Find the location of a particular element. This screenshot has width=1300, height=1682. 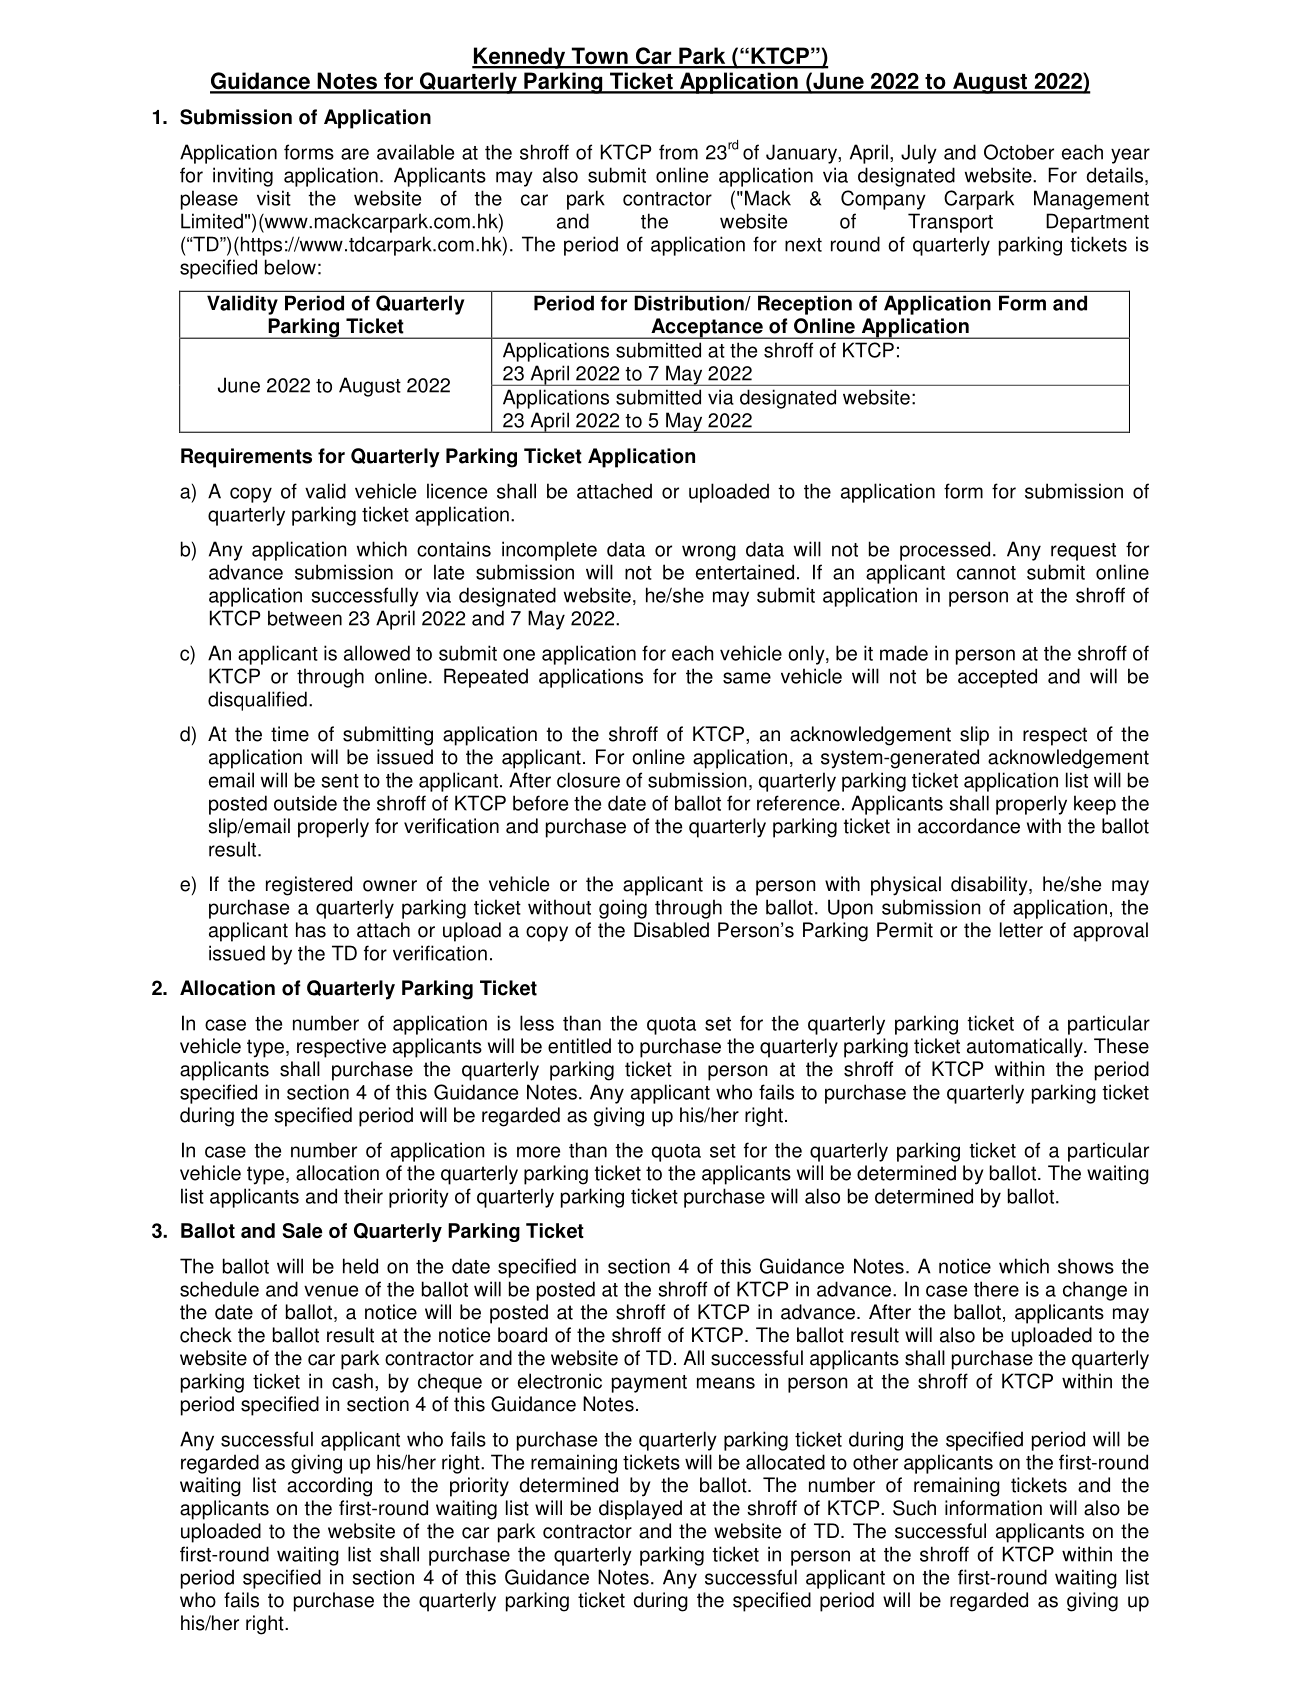

according is located at coordinates (329, 1487).
